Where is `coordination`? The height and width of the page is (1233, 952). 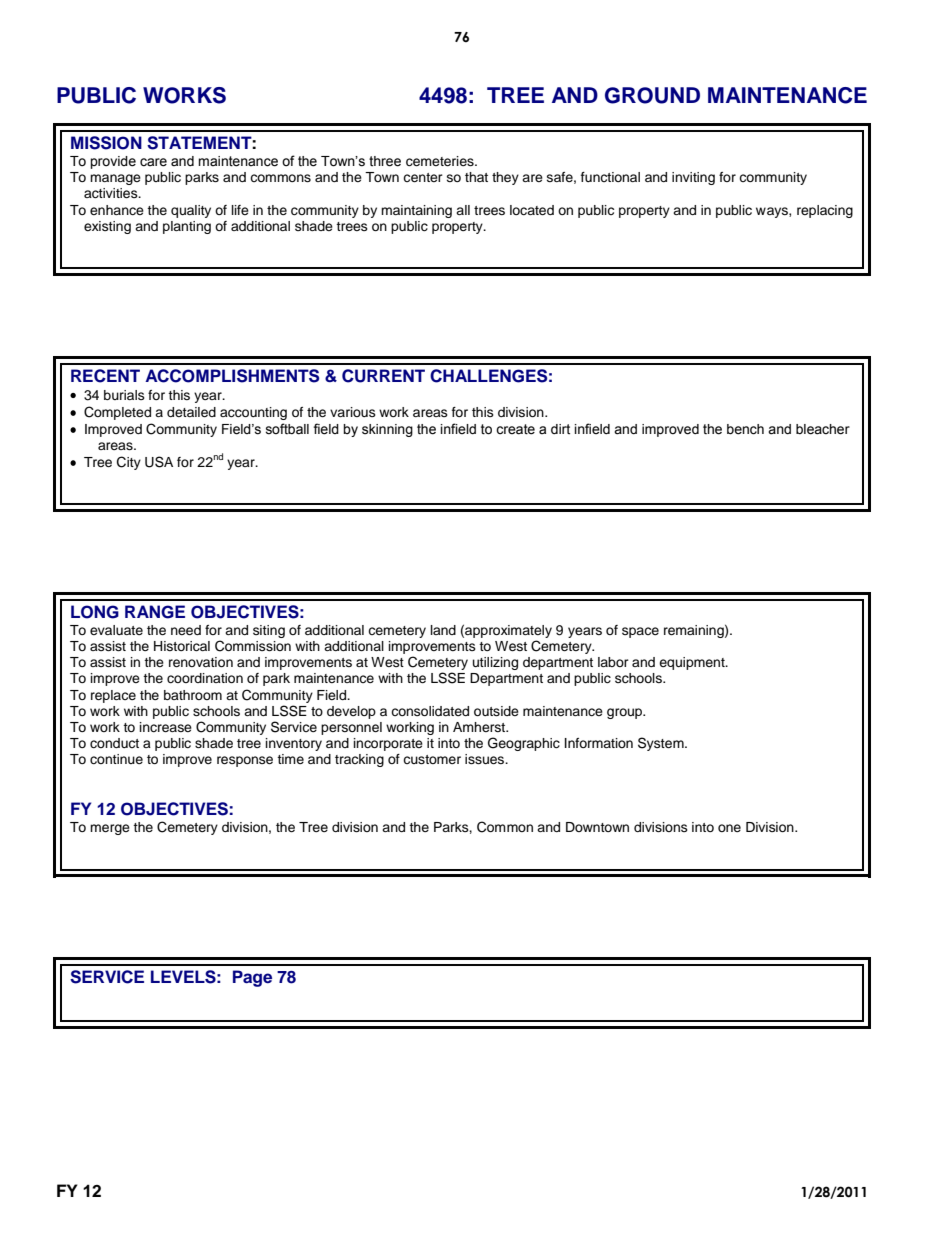 coordination is located at coordinates (205, 678).
